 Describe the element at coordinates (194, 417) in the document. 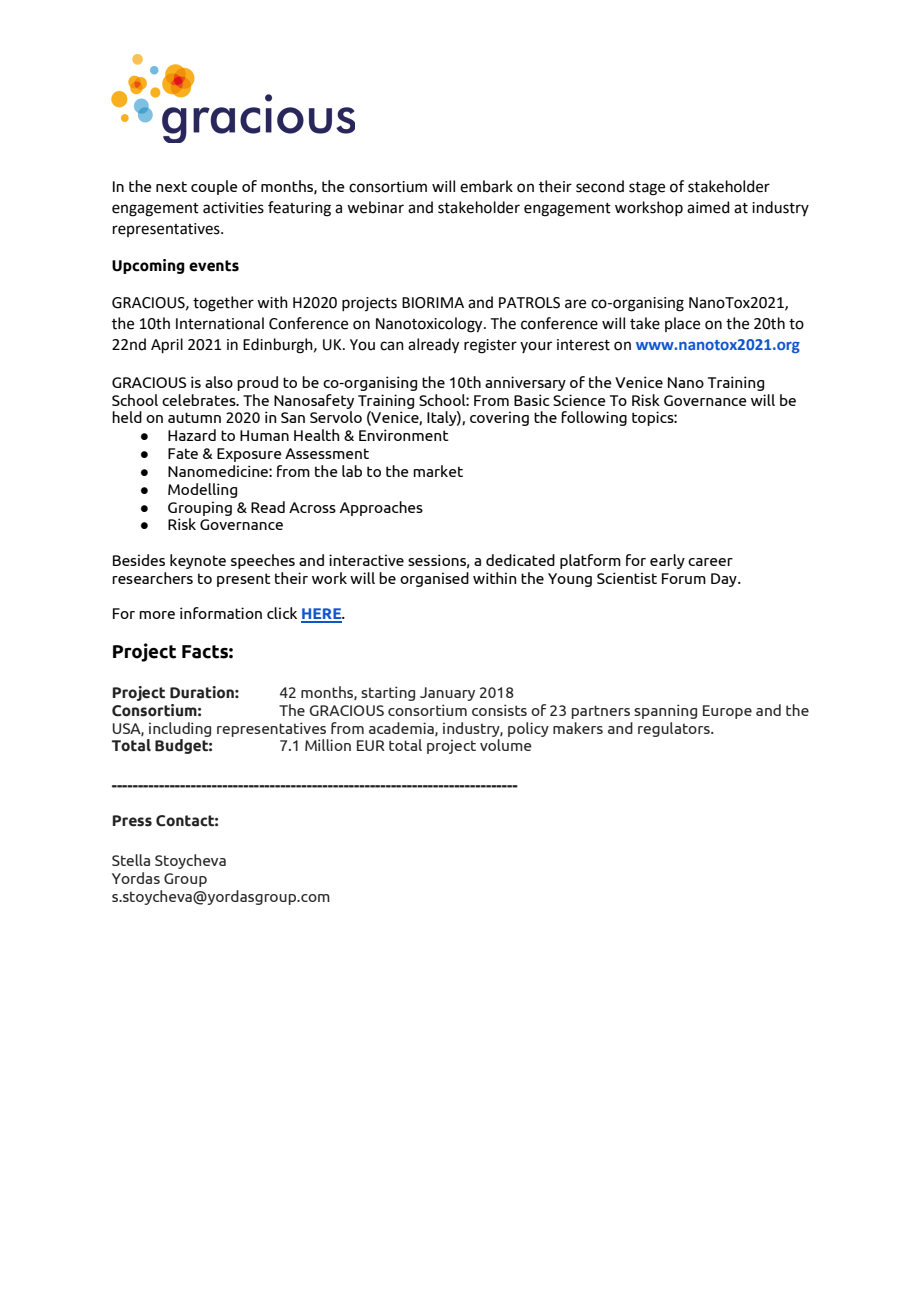

I see `autumn` at that location.
